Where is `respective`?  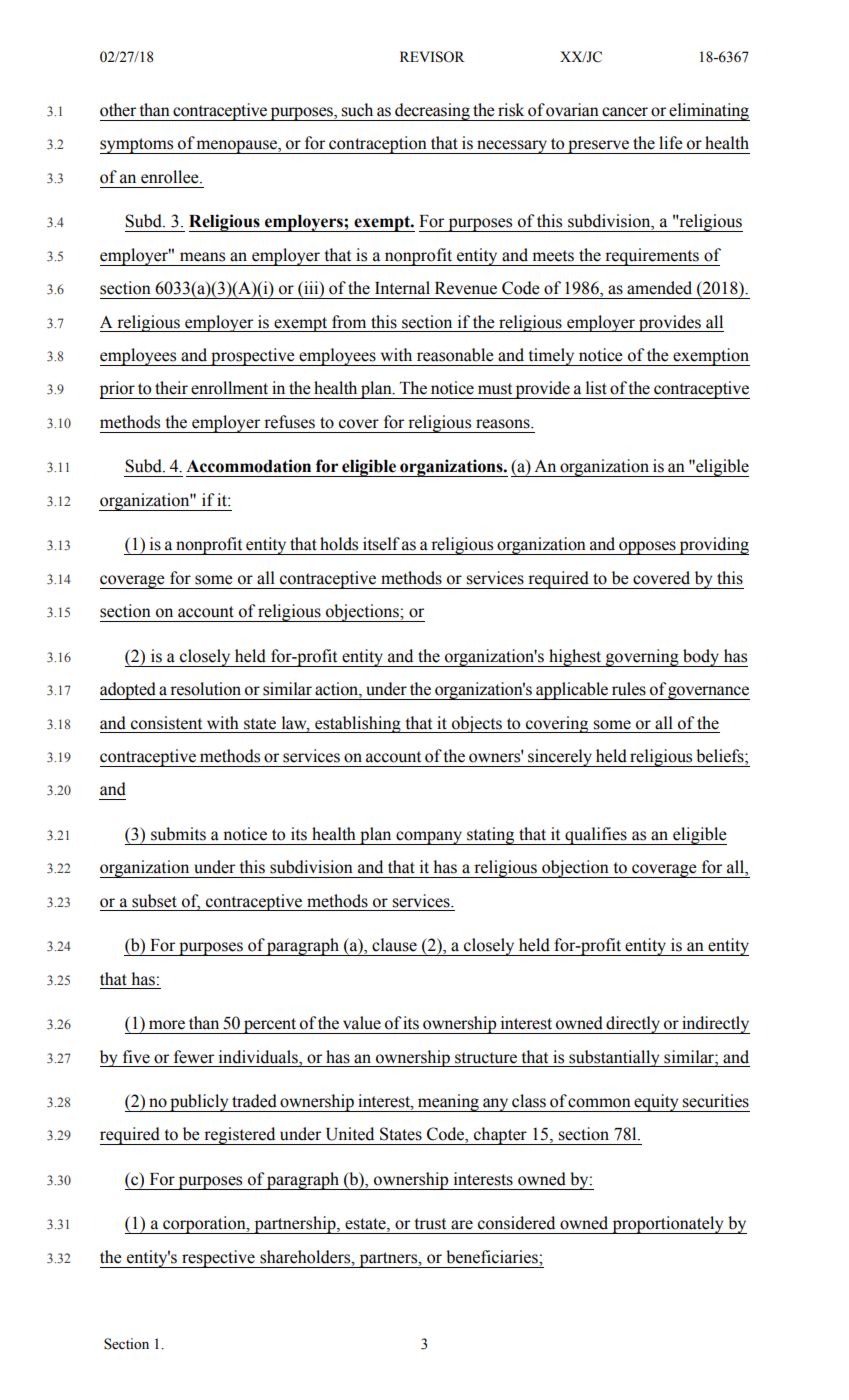 respective is located at coordinates (218, 1259).
